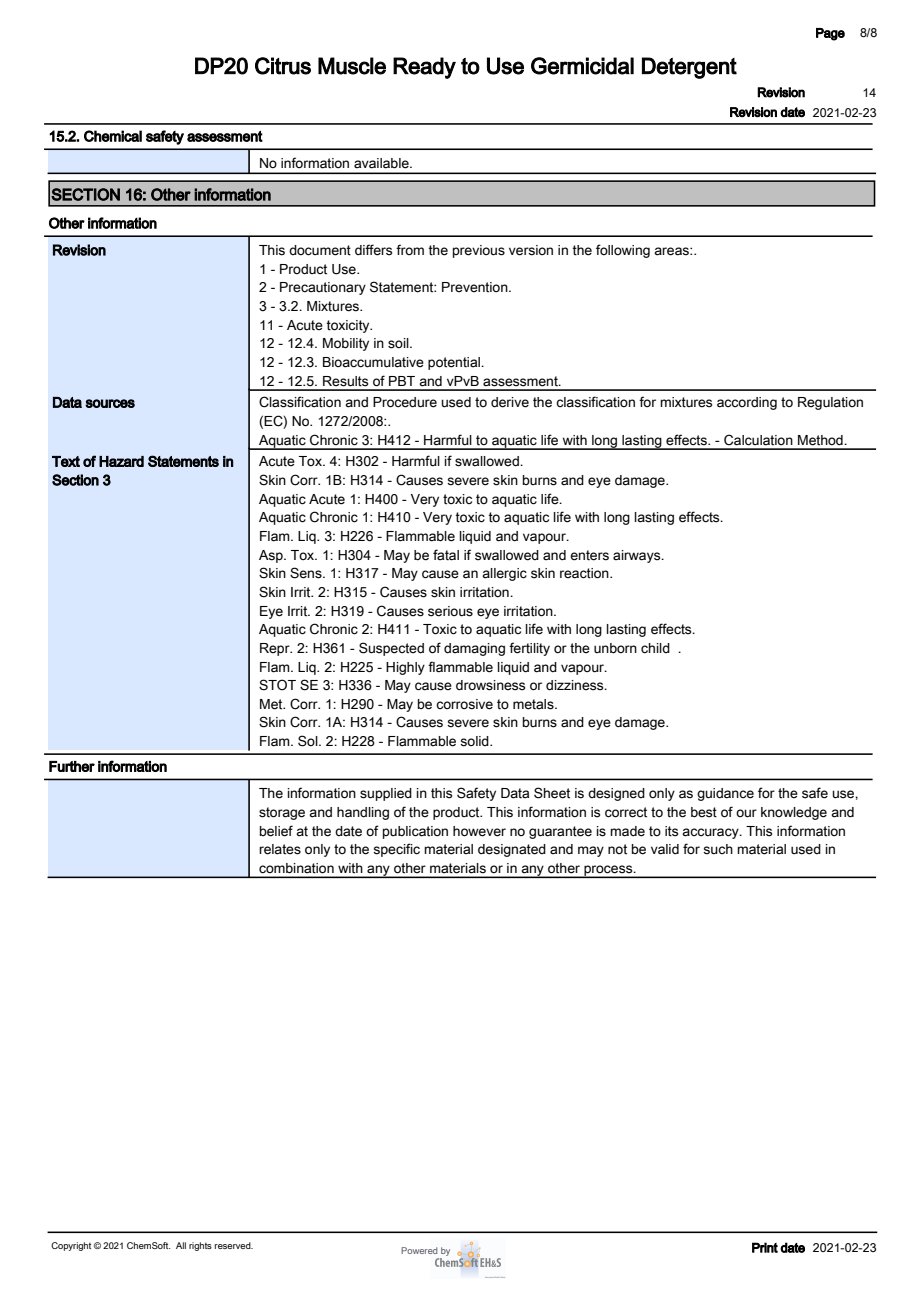 The height and width of the page is (1307, 924). I want to click on Detergent, so click(689, 68).
